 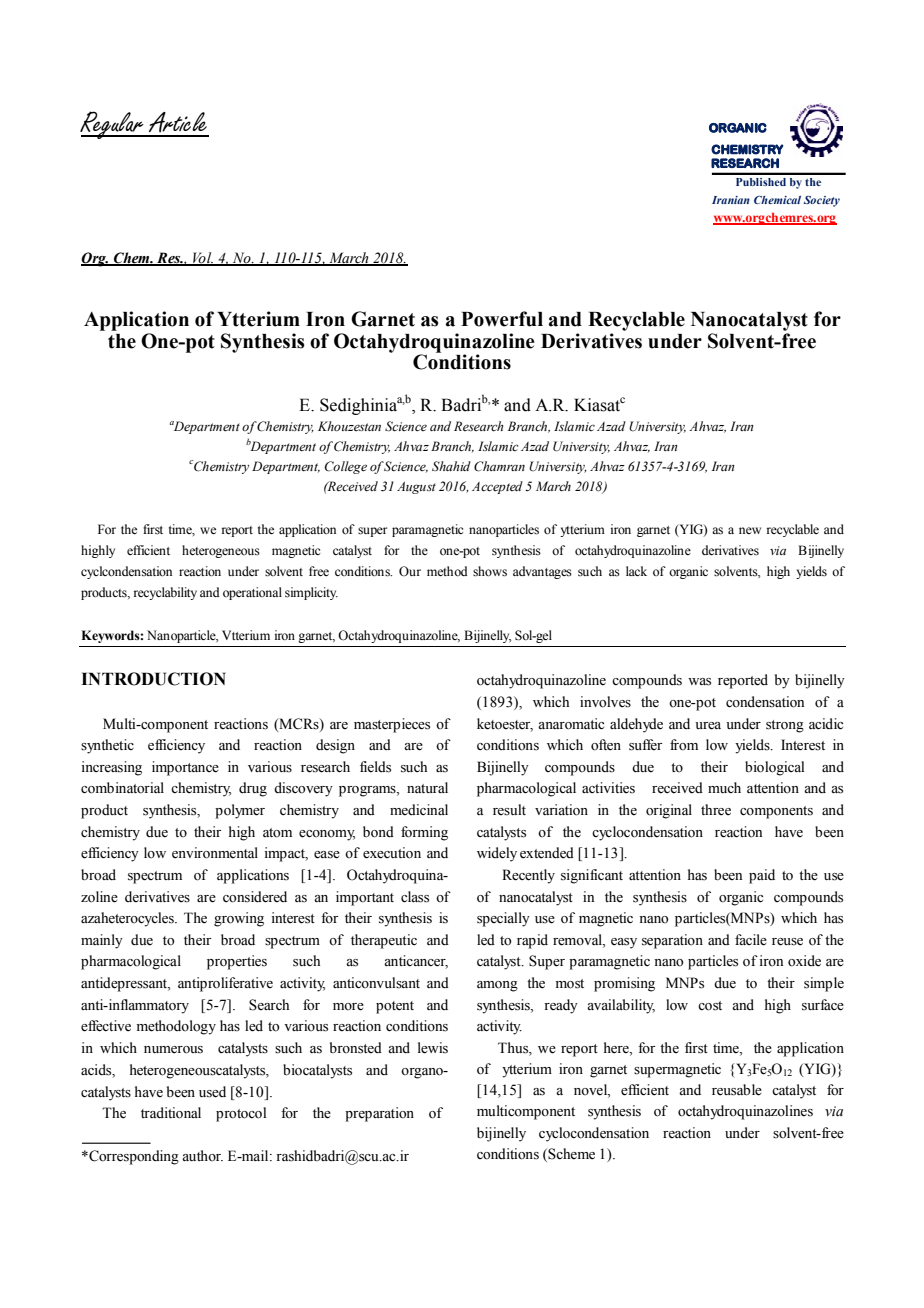 What do you see at coordinates (427, 787) in the image?
I see `natural` at bounding box center [427, 787].
